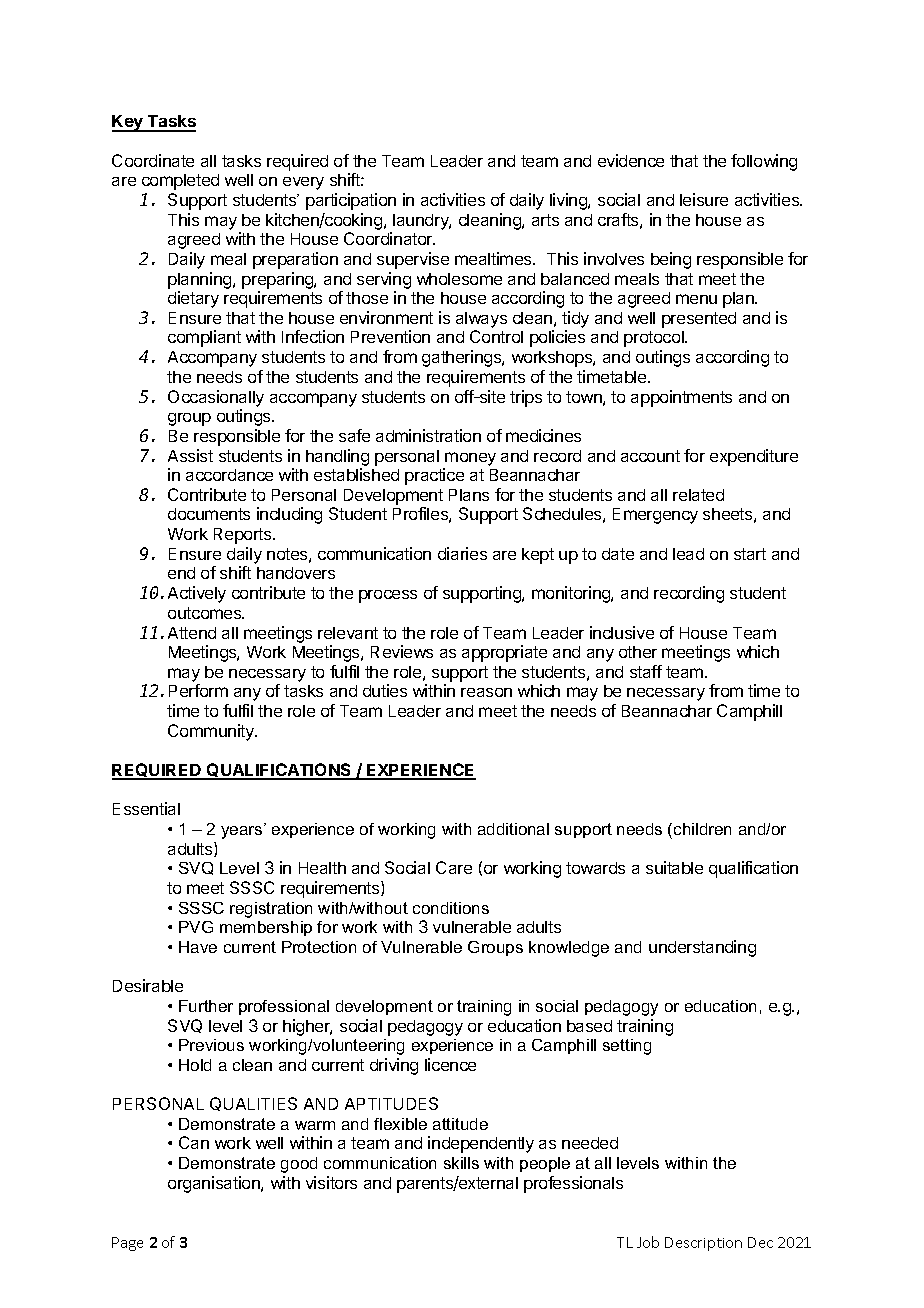 This image has height=1308, width=924. I want to click on conditions, so click(451, 908).
